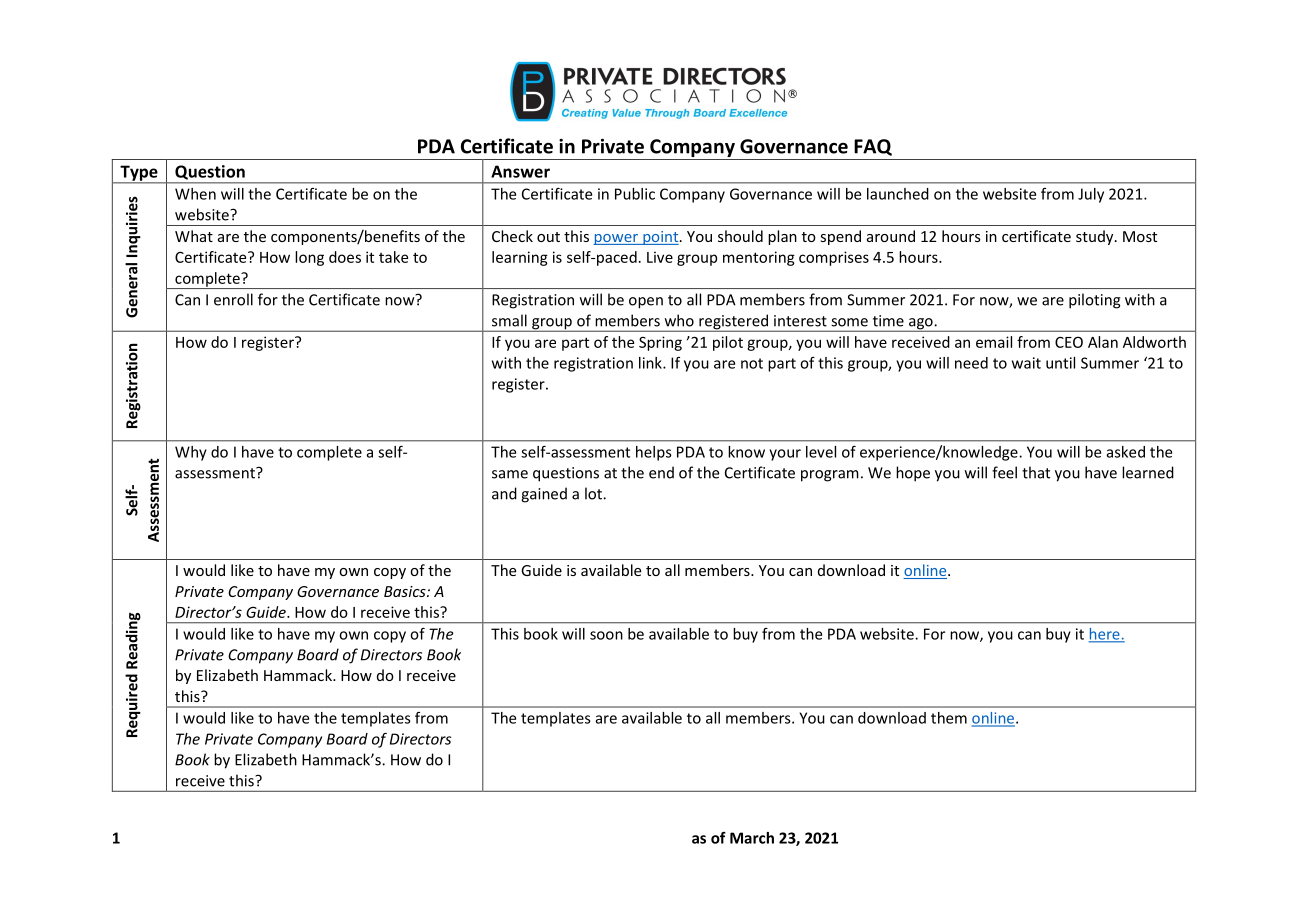  I want to click on March, so click(752, 838).
